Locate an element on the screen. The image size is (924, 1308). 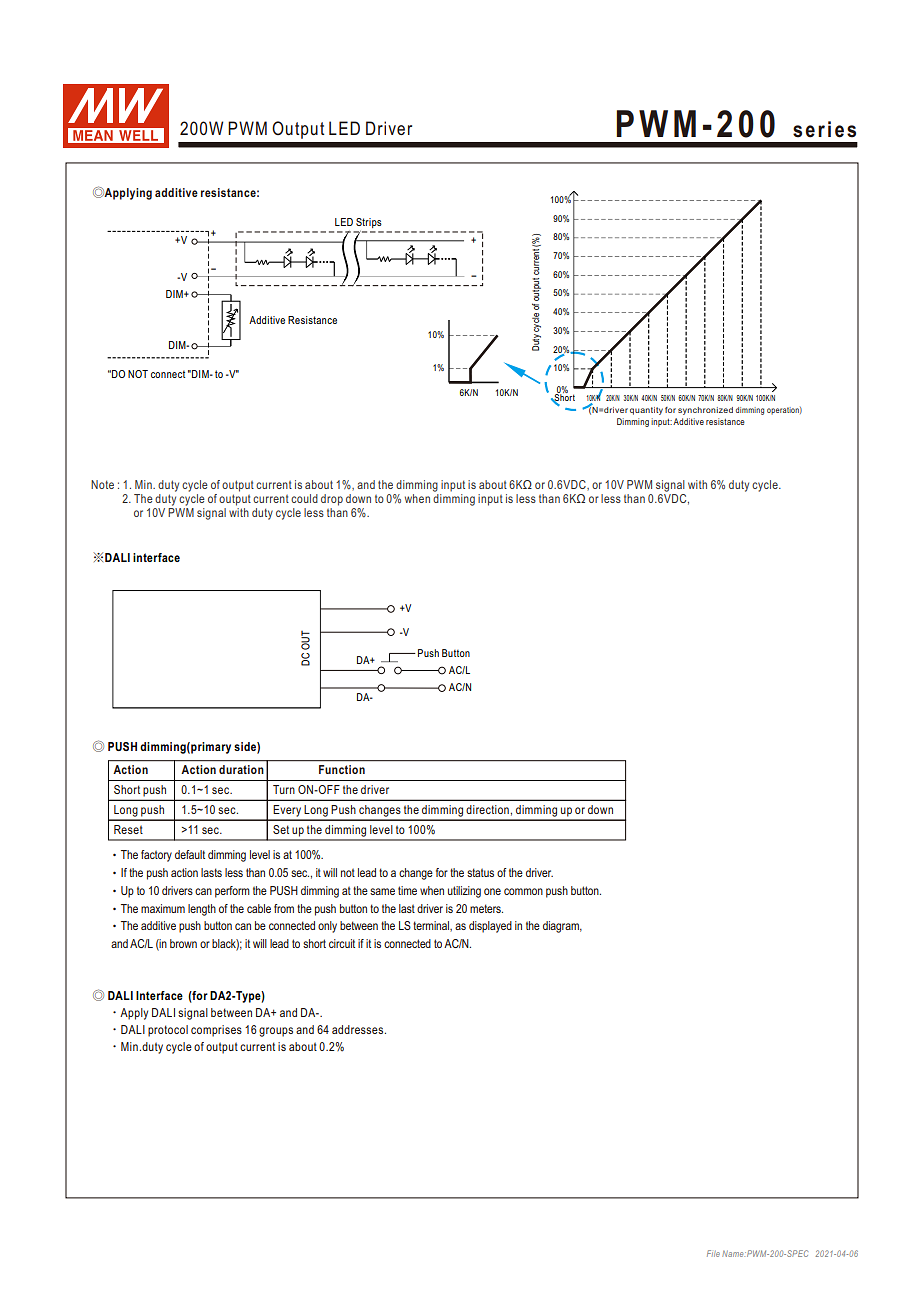
File is located at coordinates (713, 1253).
